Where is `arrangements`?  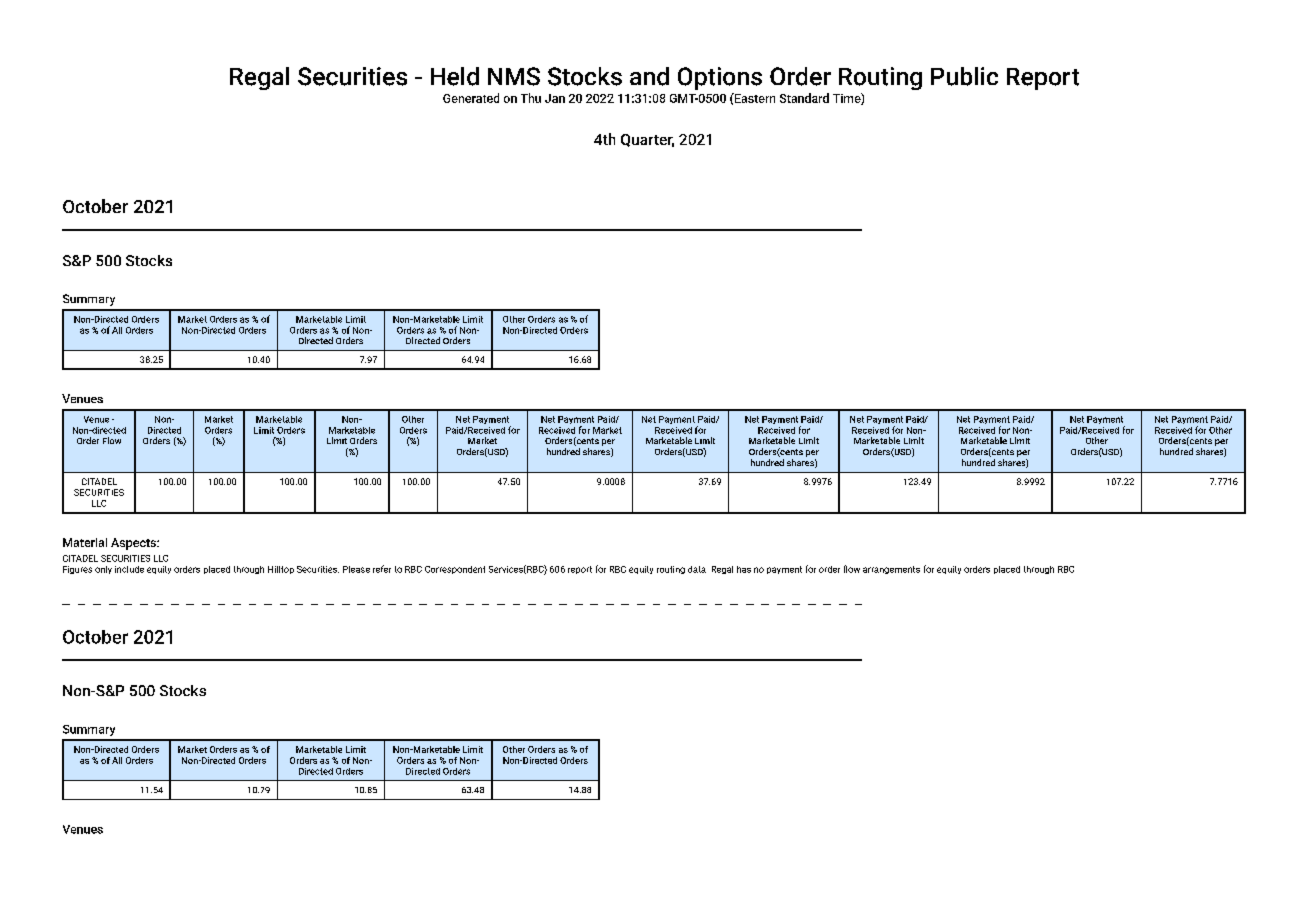
arrangements is located at coordinates (891, 570).
